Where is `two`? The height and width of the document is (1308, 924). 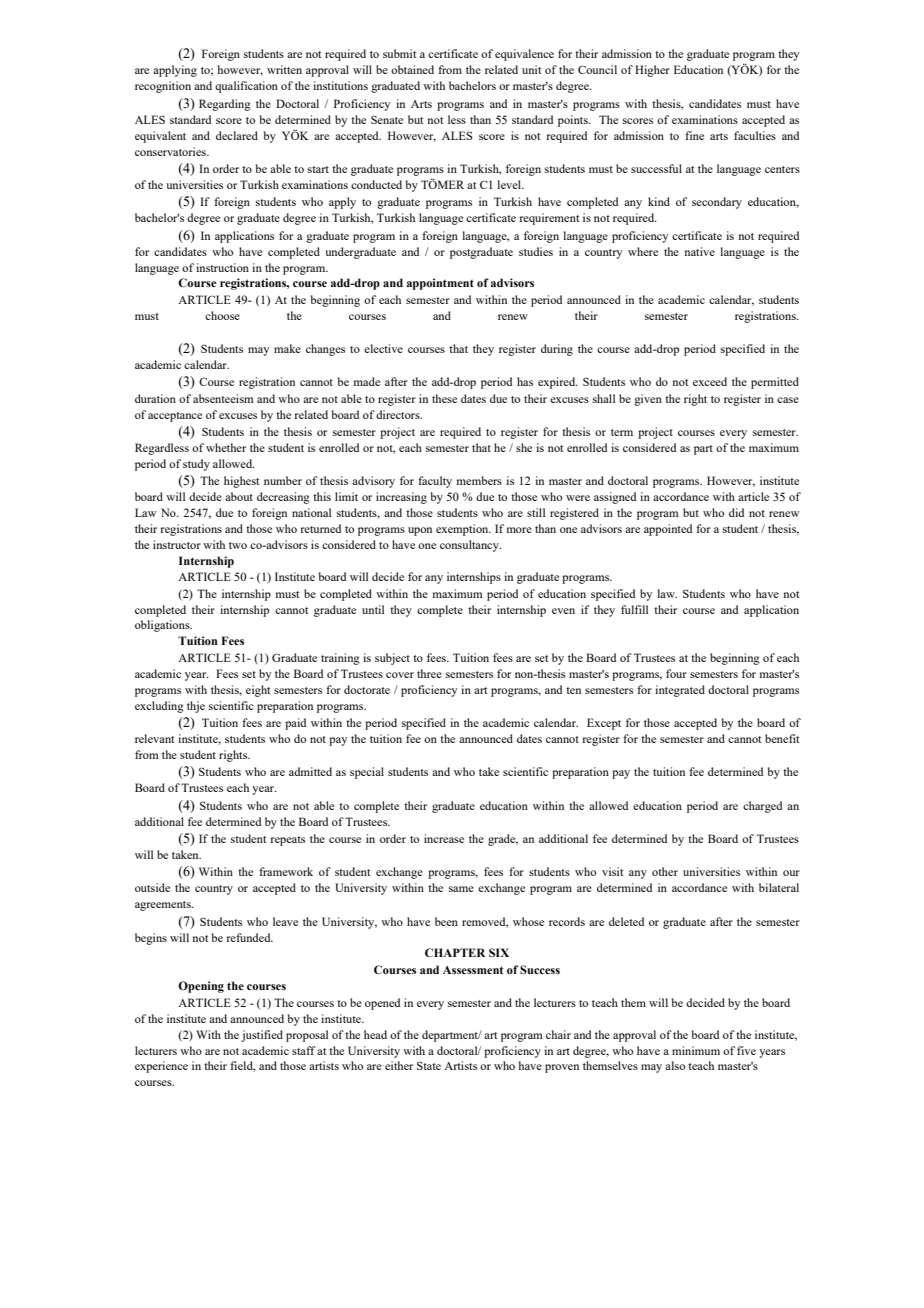 two is located at coordinates (238, 545).
